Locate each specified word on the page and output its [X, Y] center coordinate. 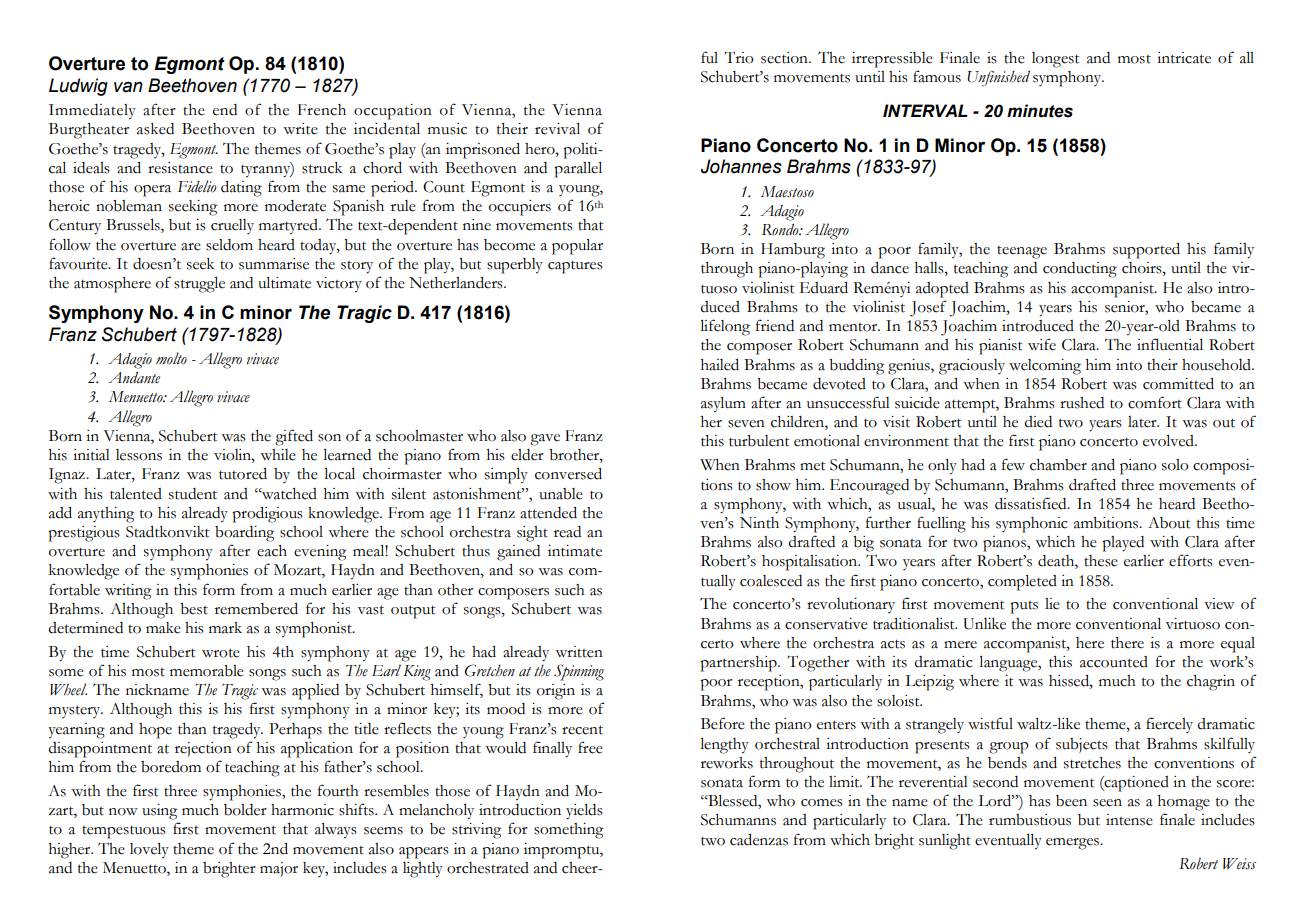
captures [575, 267]
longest [1055, 60]
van [128, 87]
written [579, 652]
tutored [243, 474]
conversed [568, 474]
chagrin [1211, 683]
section [785, 58]
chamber [1058, 465]
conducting [1080, 270]
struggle [199, 285]
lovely [149, 851]
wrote [221, 653]
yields [584, 812]
